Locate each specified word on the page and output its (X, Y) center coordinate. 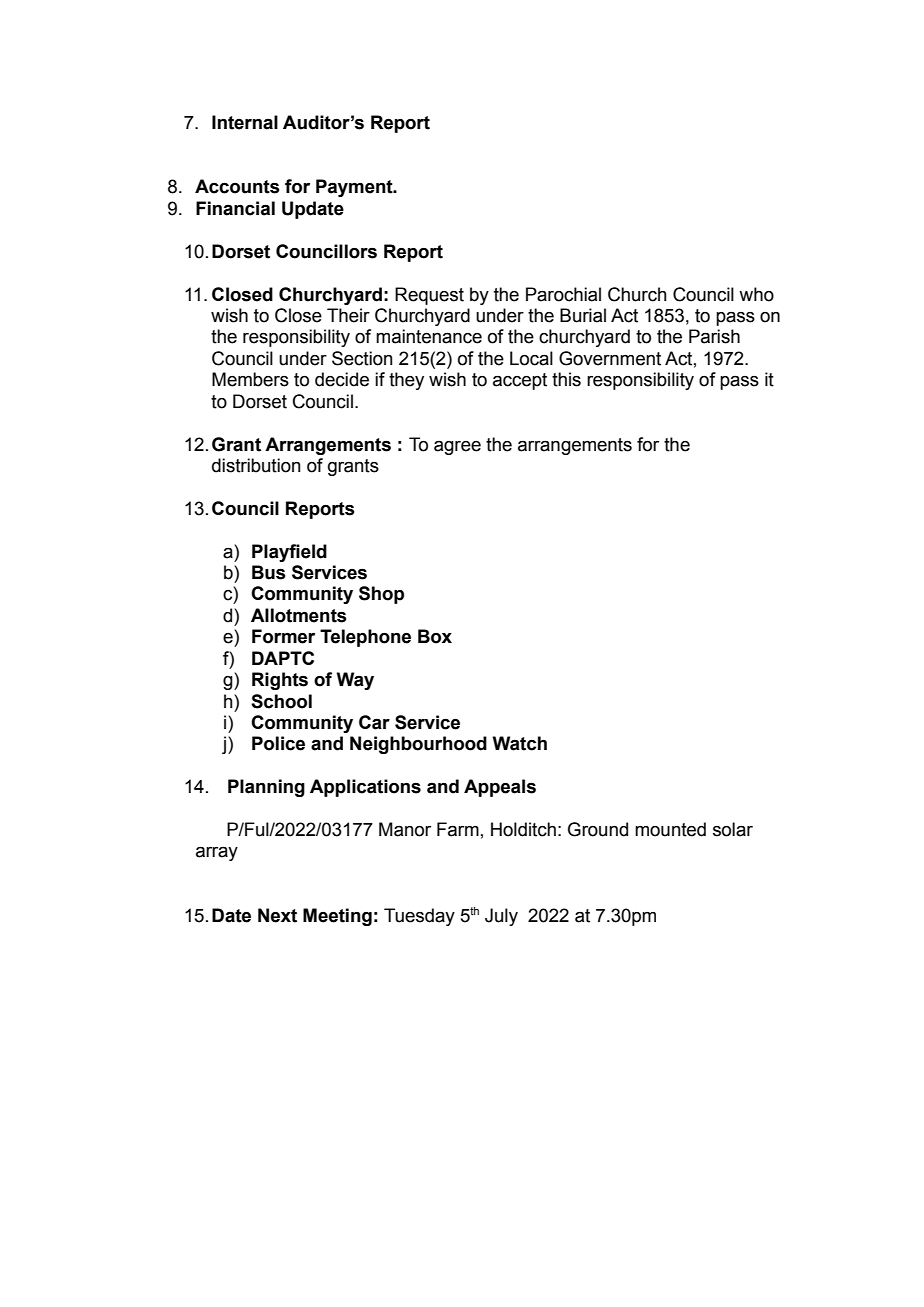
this (566, 379)
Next (277, 915)
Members (250, 379)
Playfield (289, 553)
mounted (670, 829)
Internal (245, 122)
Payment (355, 188)
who (756, 294)
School (281, 701)
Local (531, 358)
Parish (714, 336)
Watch (520, 743)
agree (457, 448)
